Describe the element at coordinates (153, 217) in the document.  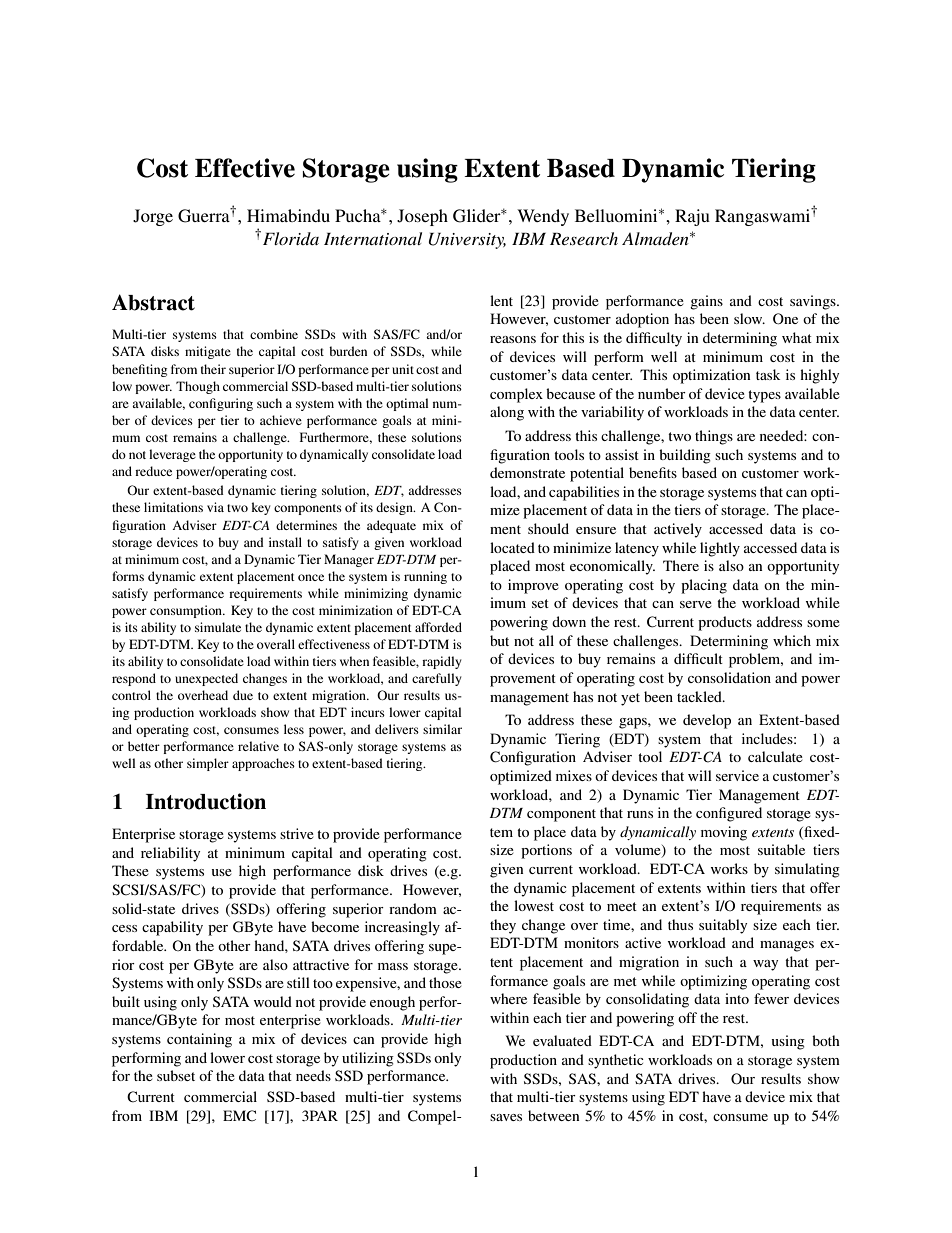
I see `Jorge` at that location.
